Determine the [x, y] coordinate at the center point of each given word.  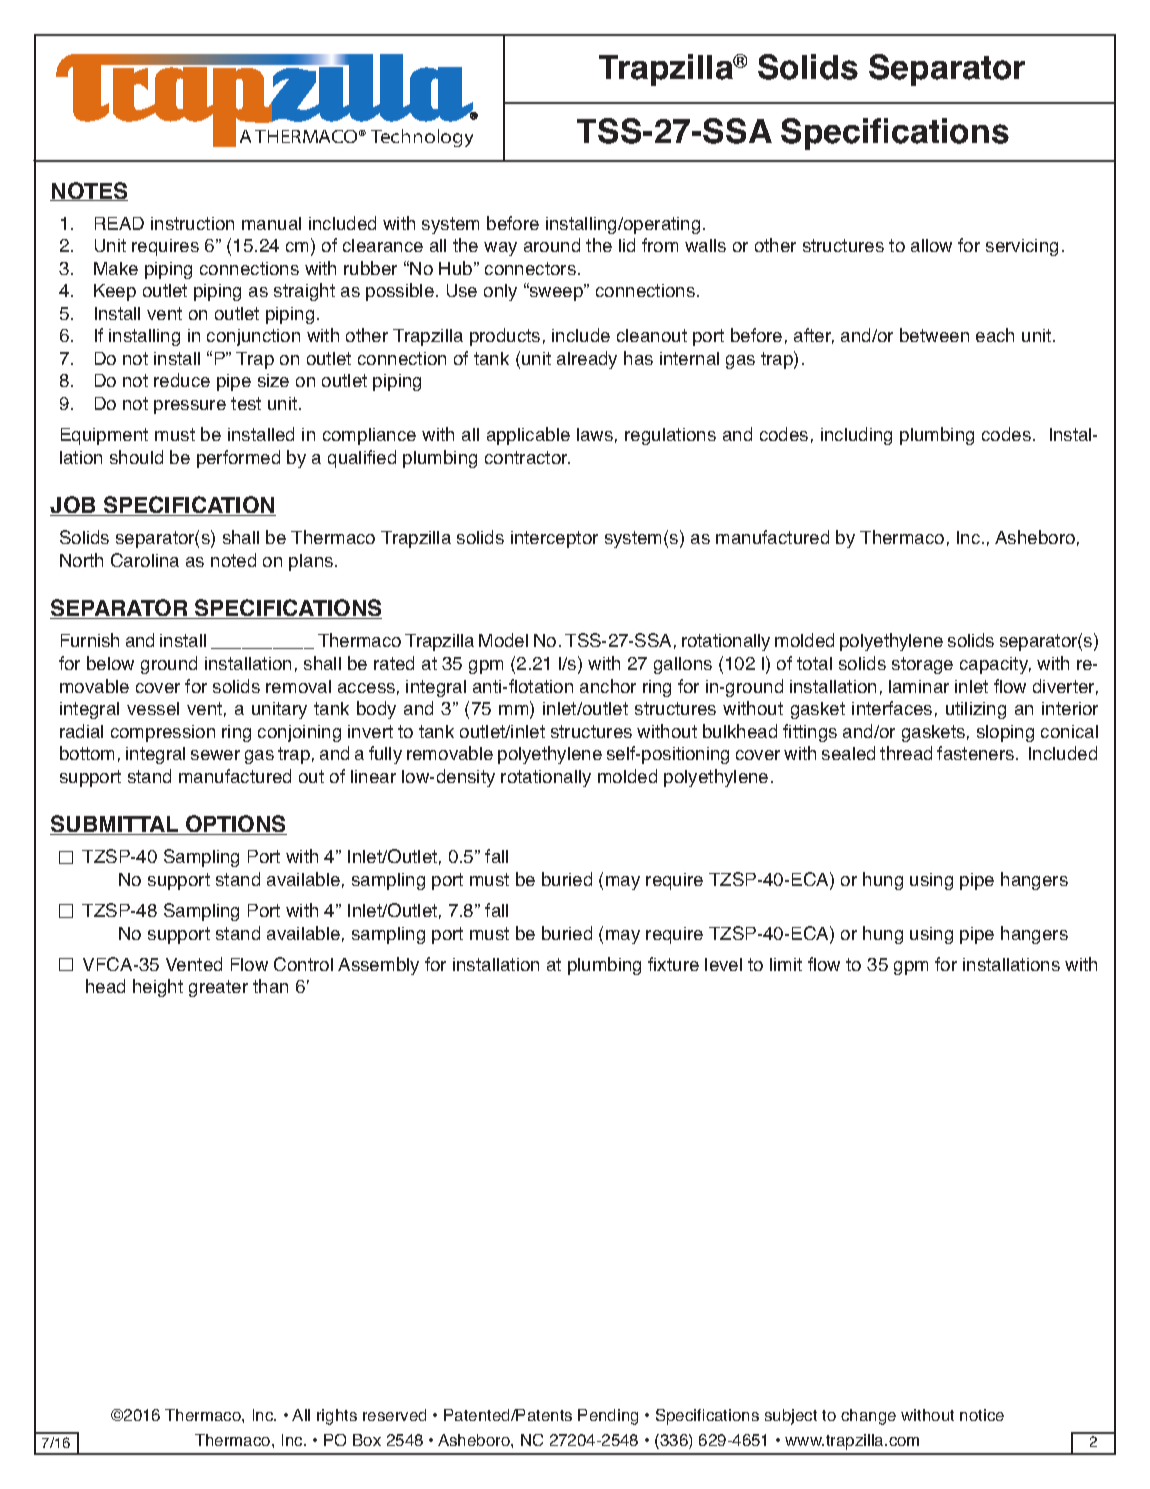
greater [218, 988]
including [856, 436]
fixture [673, 964]
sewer [215, 755]
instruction [192, 223]
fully [385, 755]
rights [337, 1417]
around [552, 245]
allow [931, 245]
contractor [527, 457]
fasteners [977, 753]
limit [786, 964]
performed [238, 459]
